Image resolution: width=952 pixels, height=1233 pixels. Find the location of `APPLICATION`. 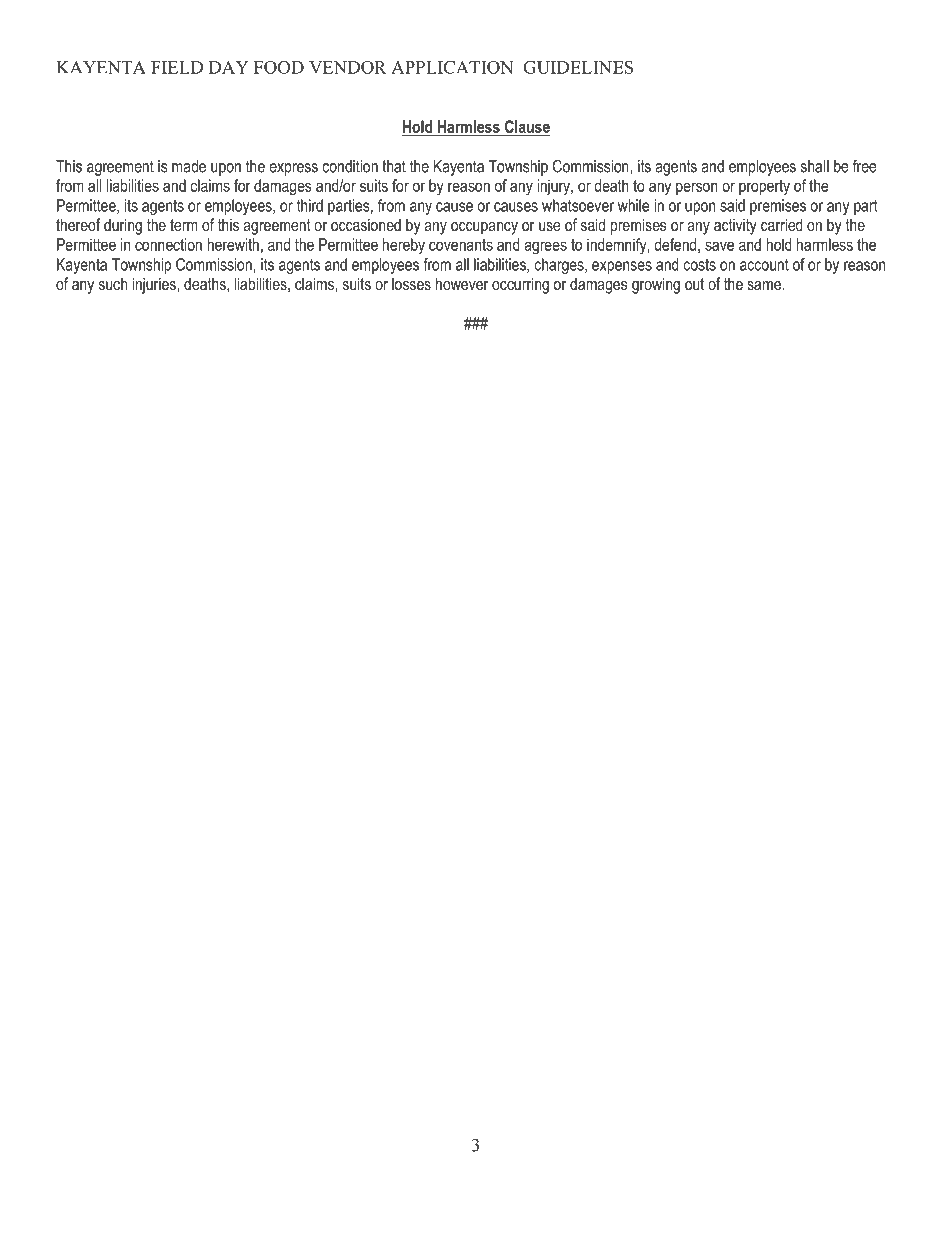

APPLICATION is located at coordinates (452, 67).
